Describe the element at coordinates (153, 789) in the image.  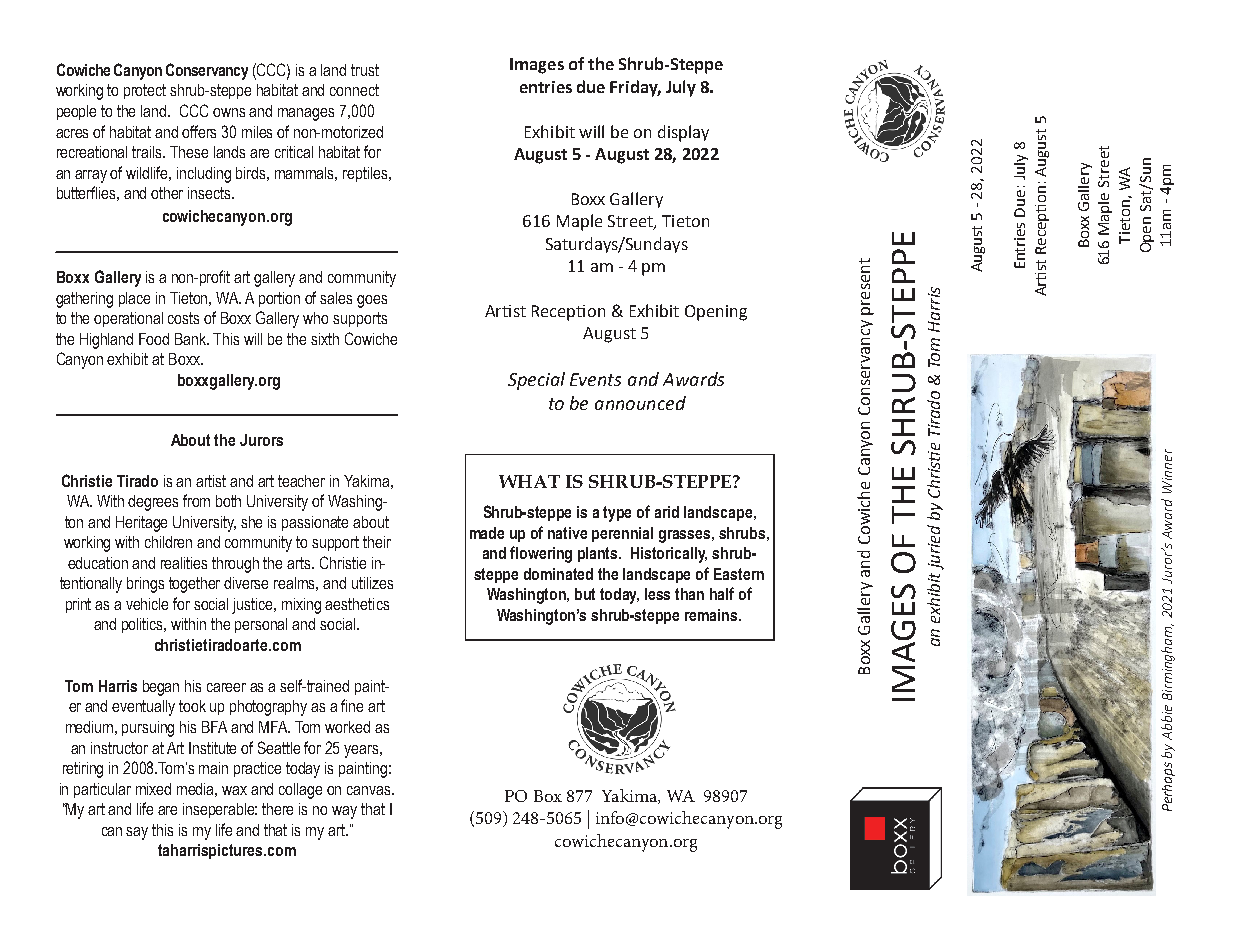
I see `mixed` at that location.
